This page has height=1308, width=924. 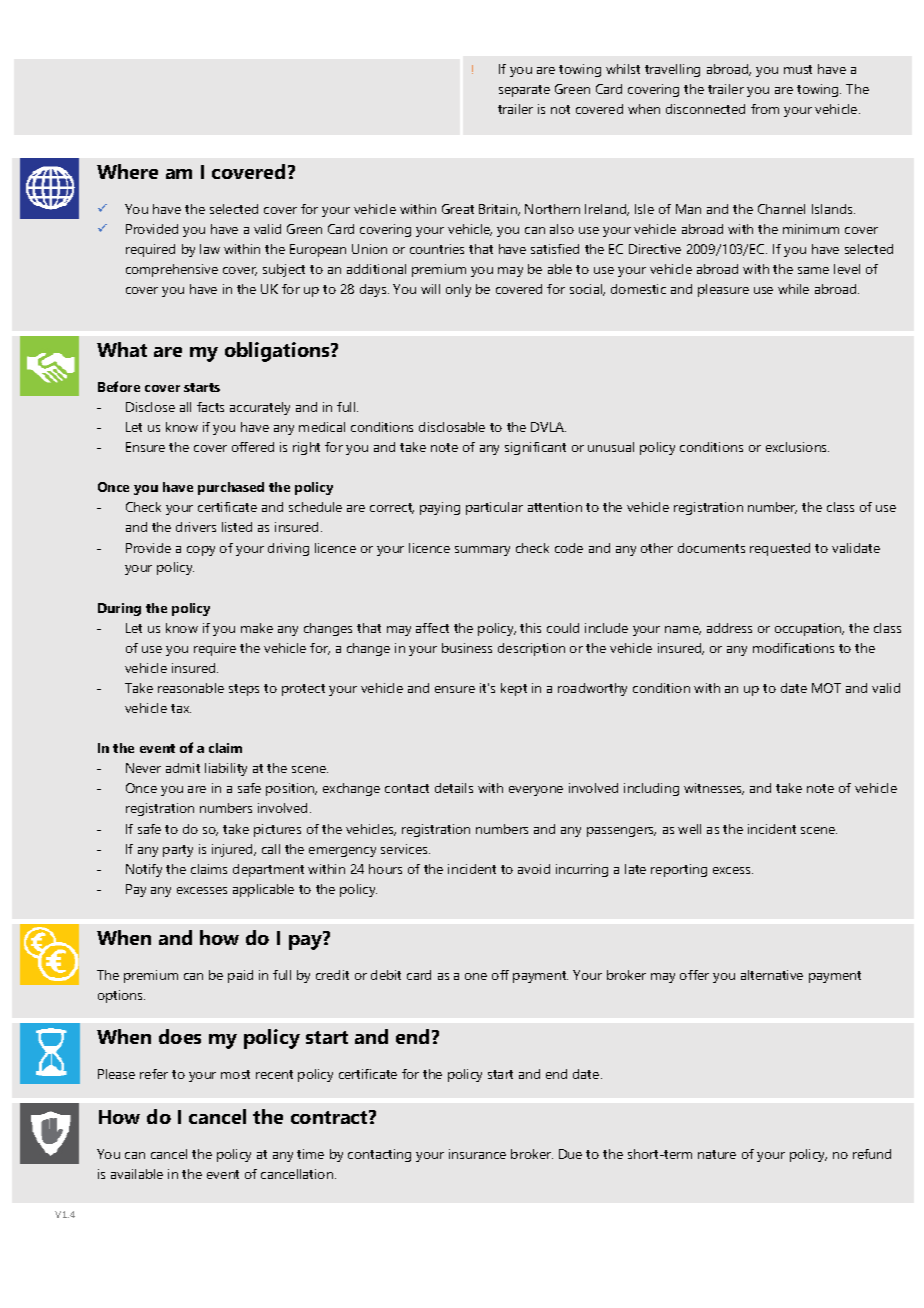 What do you see at coordinates (235, 1074) in the page?
I see `most` at bounding box center [235, 1074].
